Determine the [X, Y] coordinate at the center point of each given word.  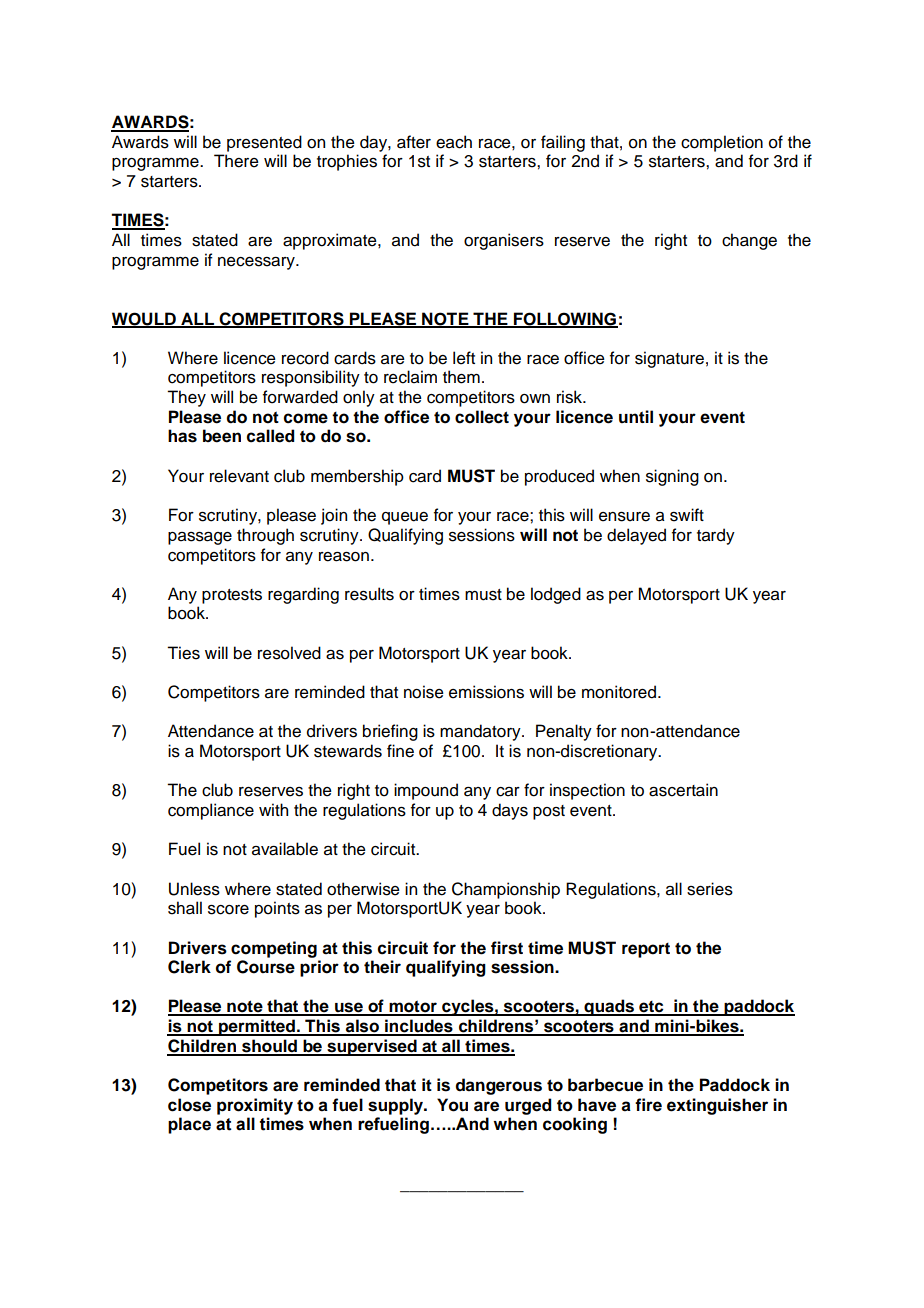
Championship [506, 890]
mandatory [481, 732]
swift [687, 515]
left [464, 358]
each [454, 142]
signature [669, 359]
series [710, 889]
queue [405, 518]
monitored [620, 692]
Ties [183, 653]
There [236, 161]
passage [200, 538]
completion [722, 143]
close [189, 1105]
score [228, 910]
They [186, 398]
